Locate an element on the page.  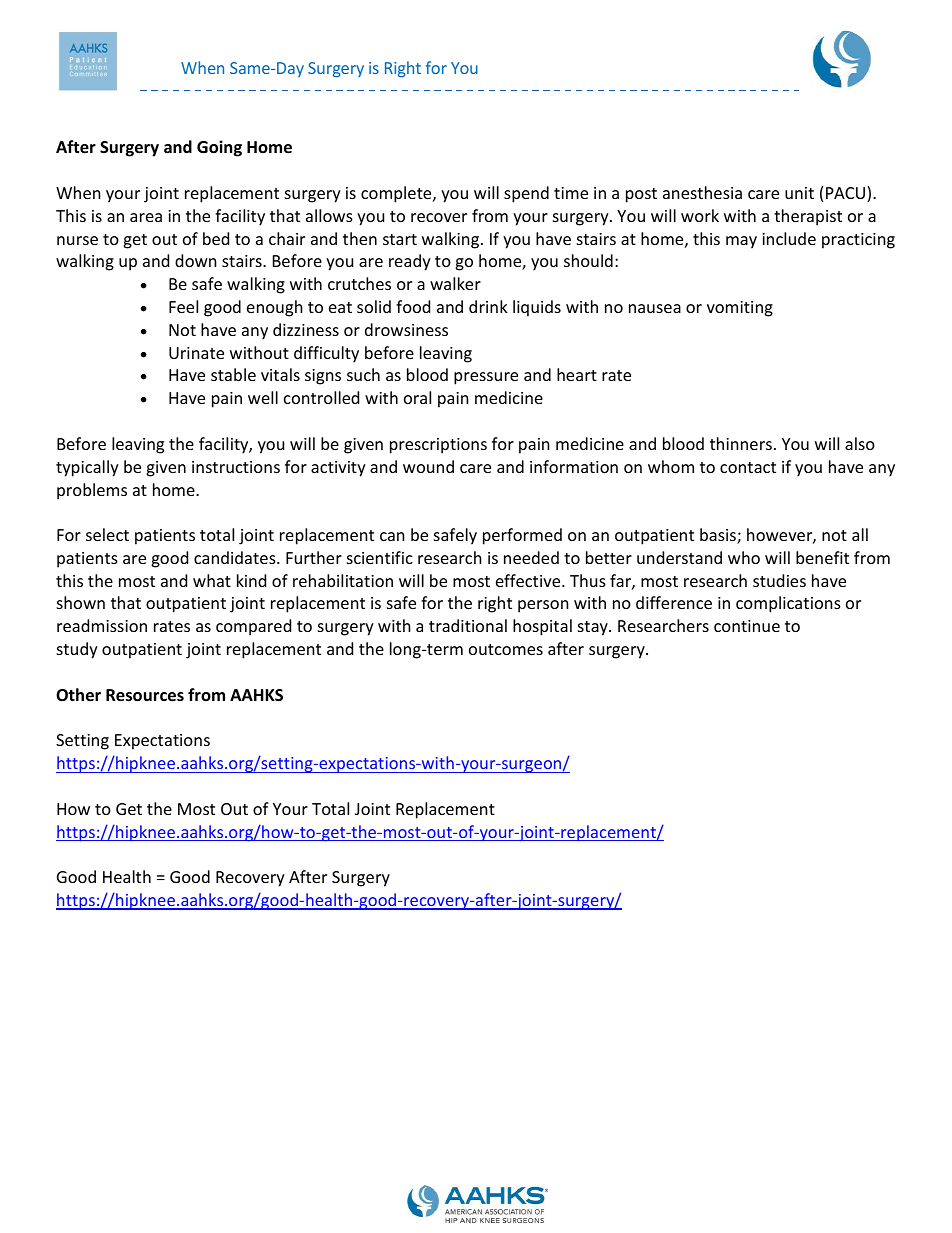
Going is located at coordinates (219, 148).
